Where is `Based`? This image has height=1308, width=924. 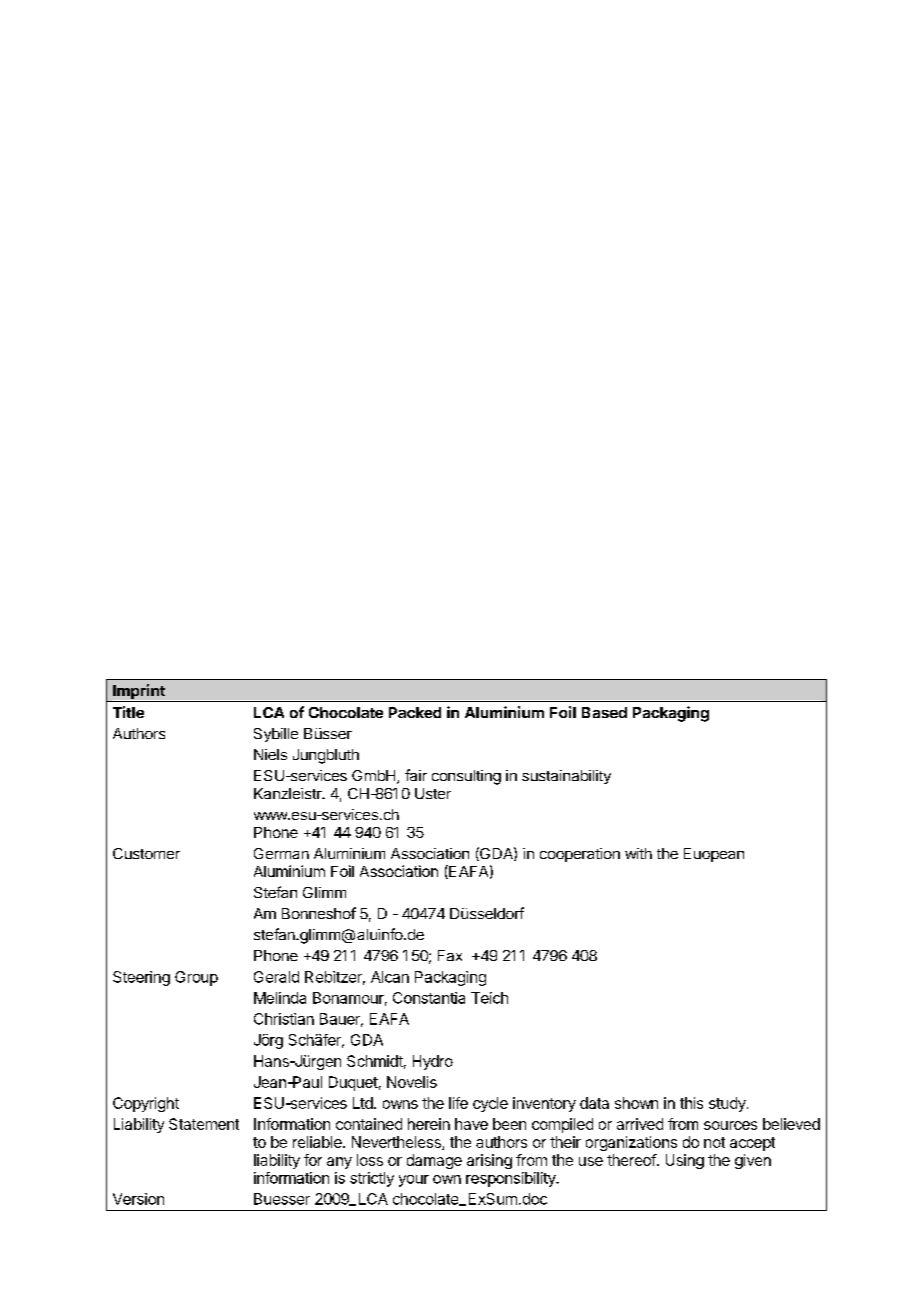 Based is located at coordinates (604, 712).
